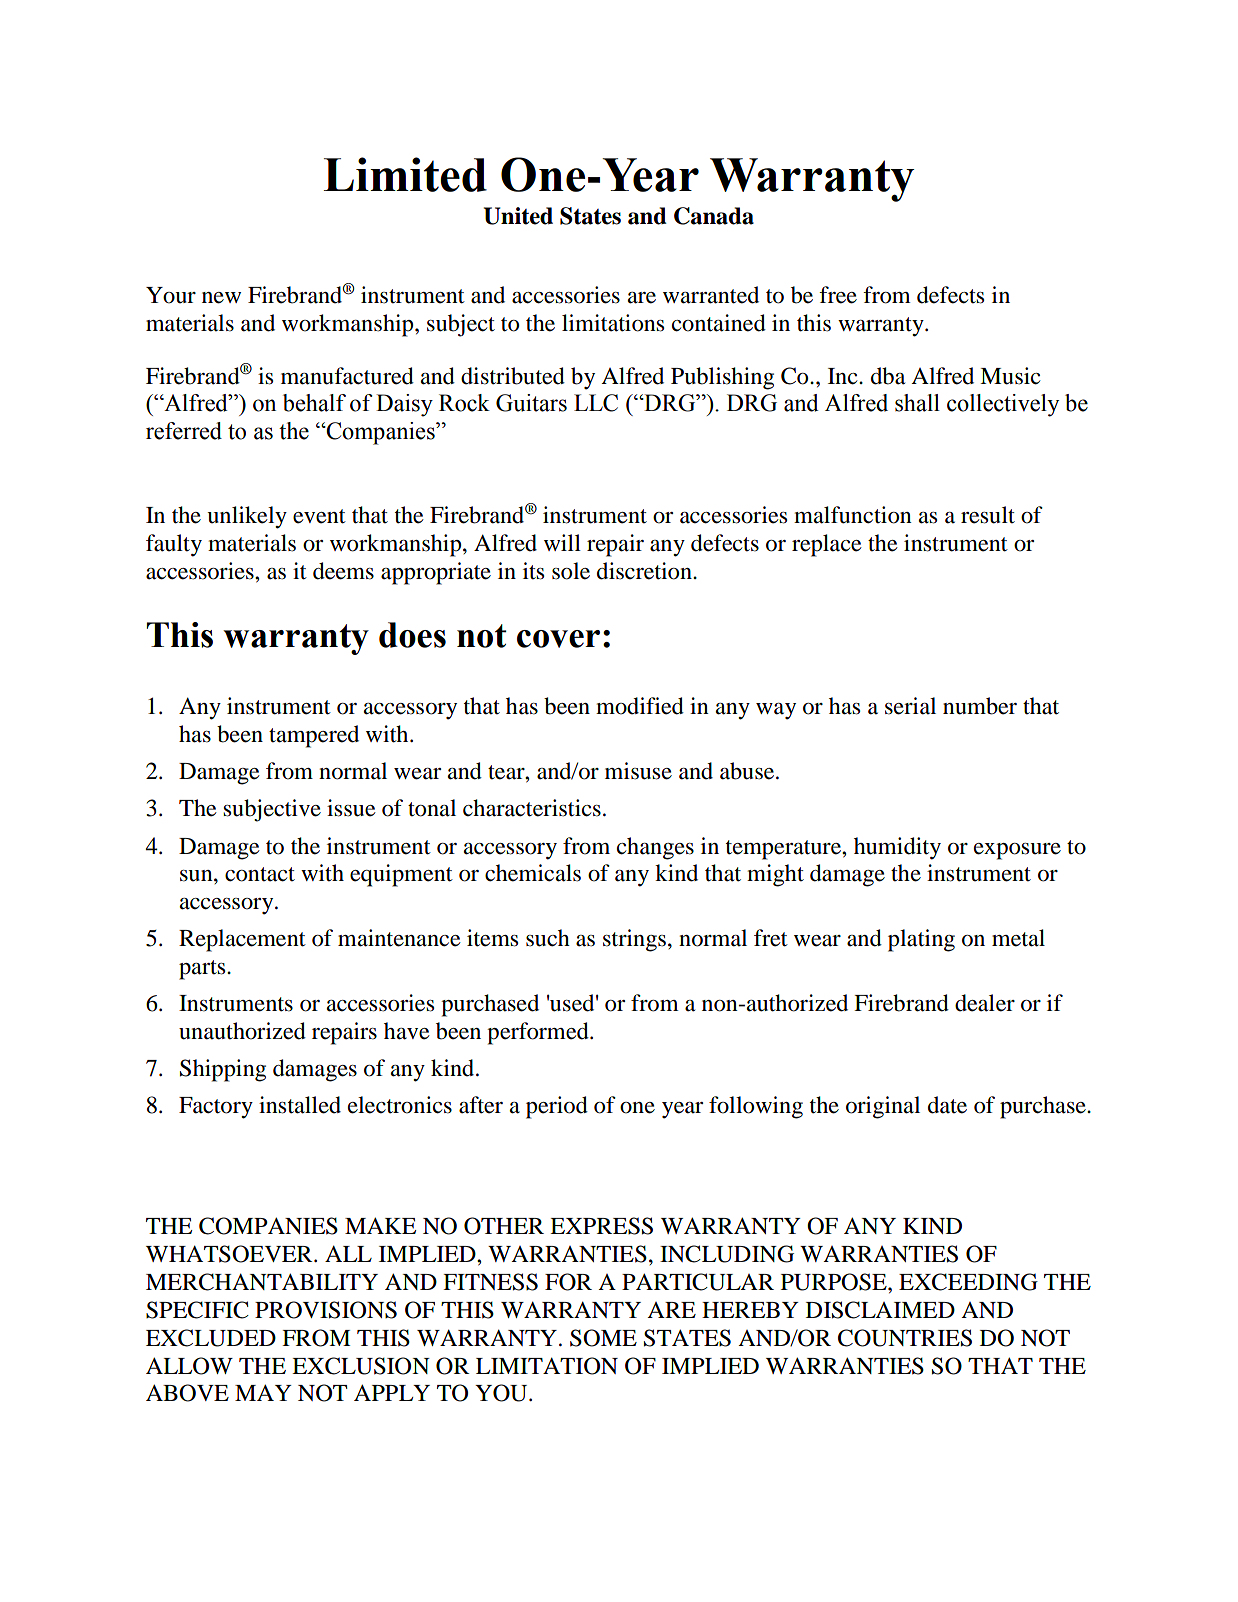 Image resolution: width=1238 pixels, height=1602 pixels. Describe the element at coordinates (221, 298) in the document. I see `new` at that location.
